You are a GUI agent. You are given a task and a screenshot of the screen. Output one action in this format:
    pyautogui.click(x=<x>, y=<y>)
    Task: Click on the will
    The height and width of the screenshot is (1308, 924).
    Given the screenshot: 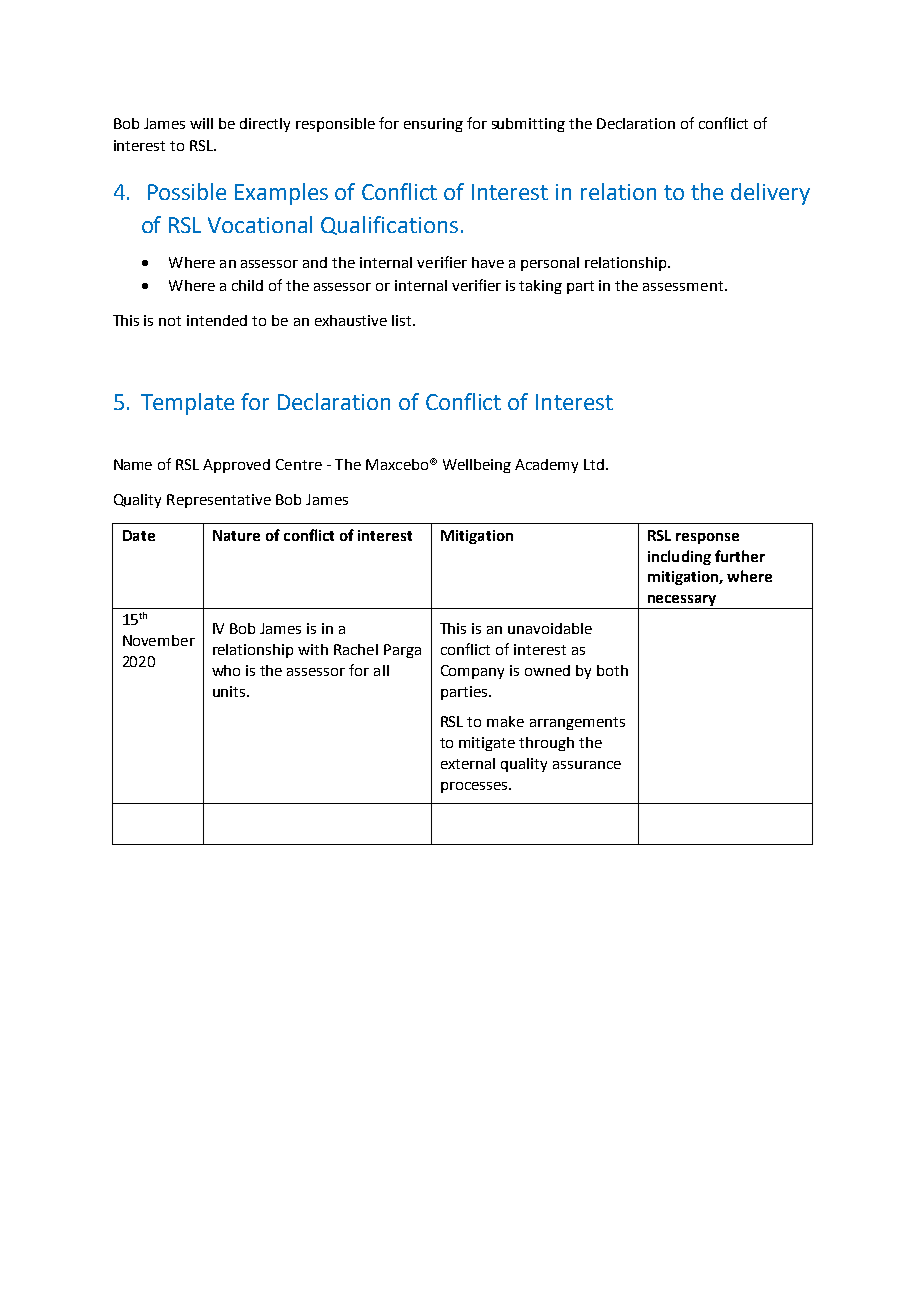 What is the action you would take?
    pyautogui.click(x=201, y=123)
